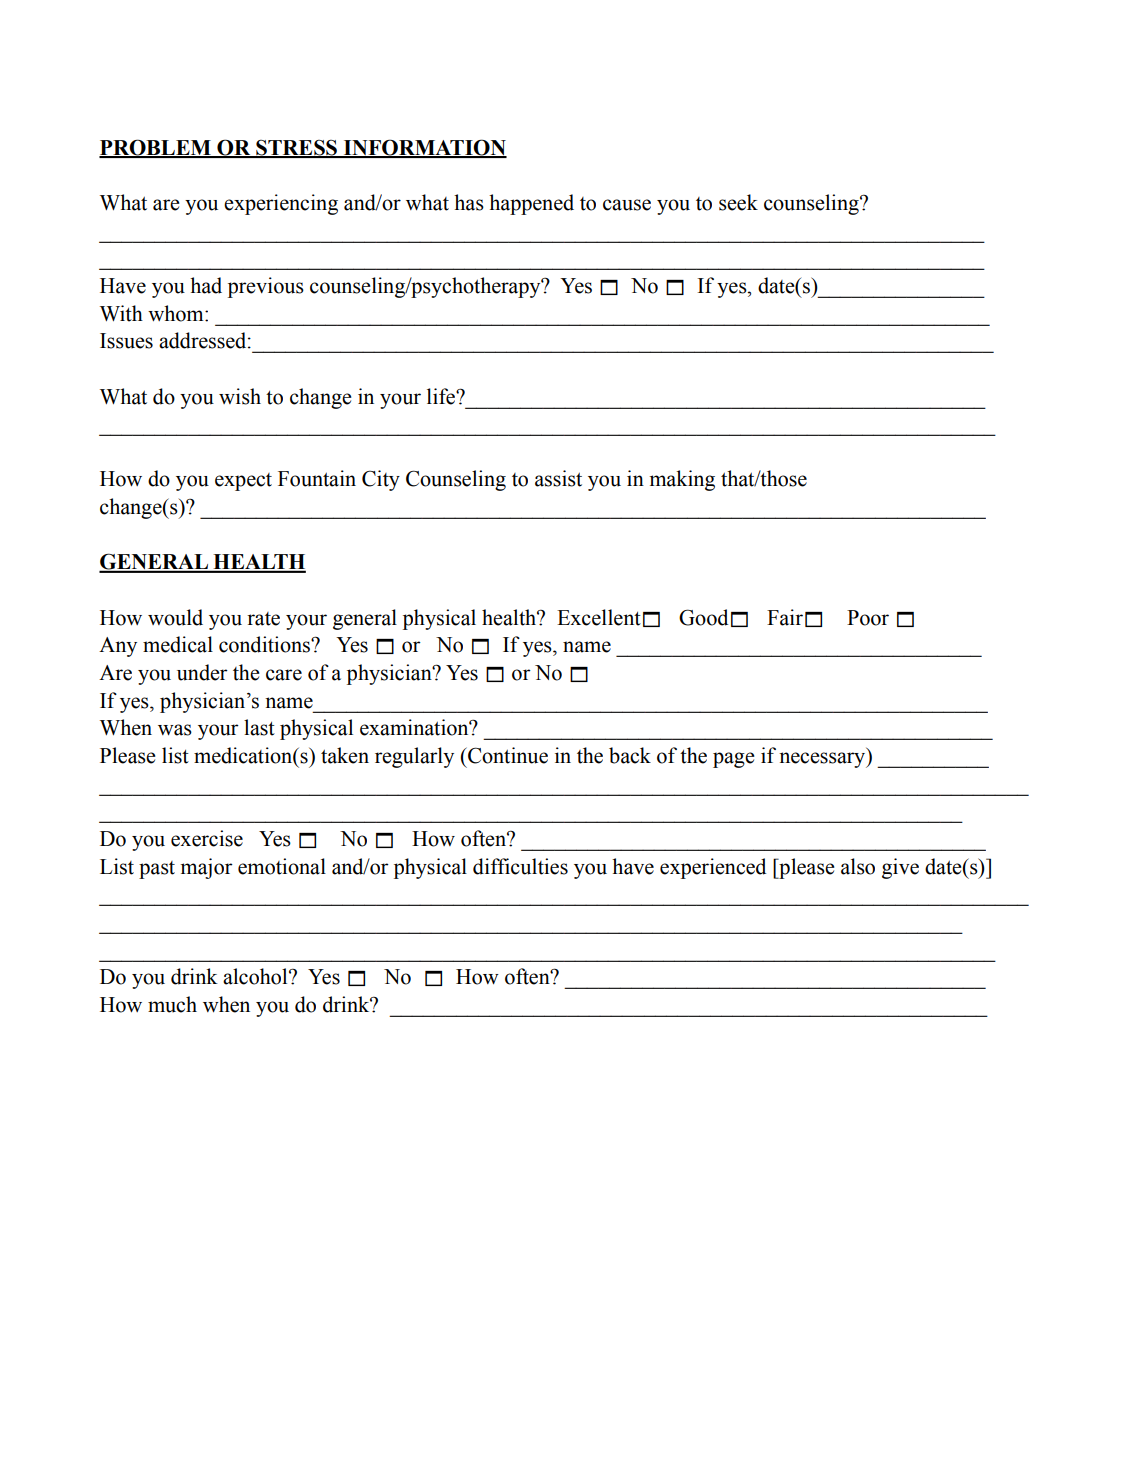 The image size is (1128, 1460). Describe the element at coordinates (172, 1004) in the screenshot. I see `much` at that location.
